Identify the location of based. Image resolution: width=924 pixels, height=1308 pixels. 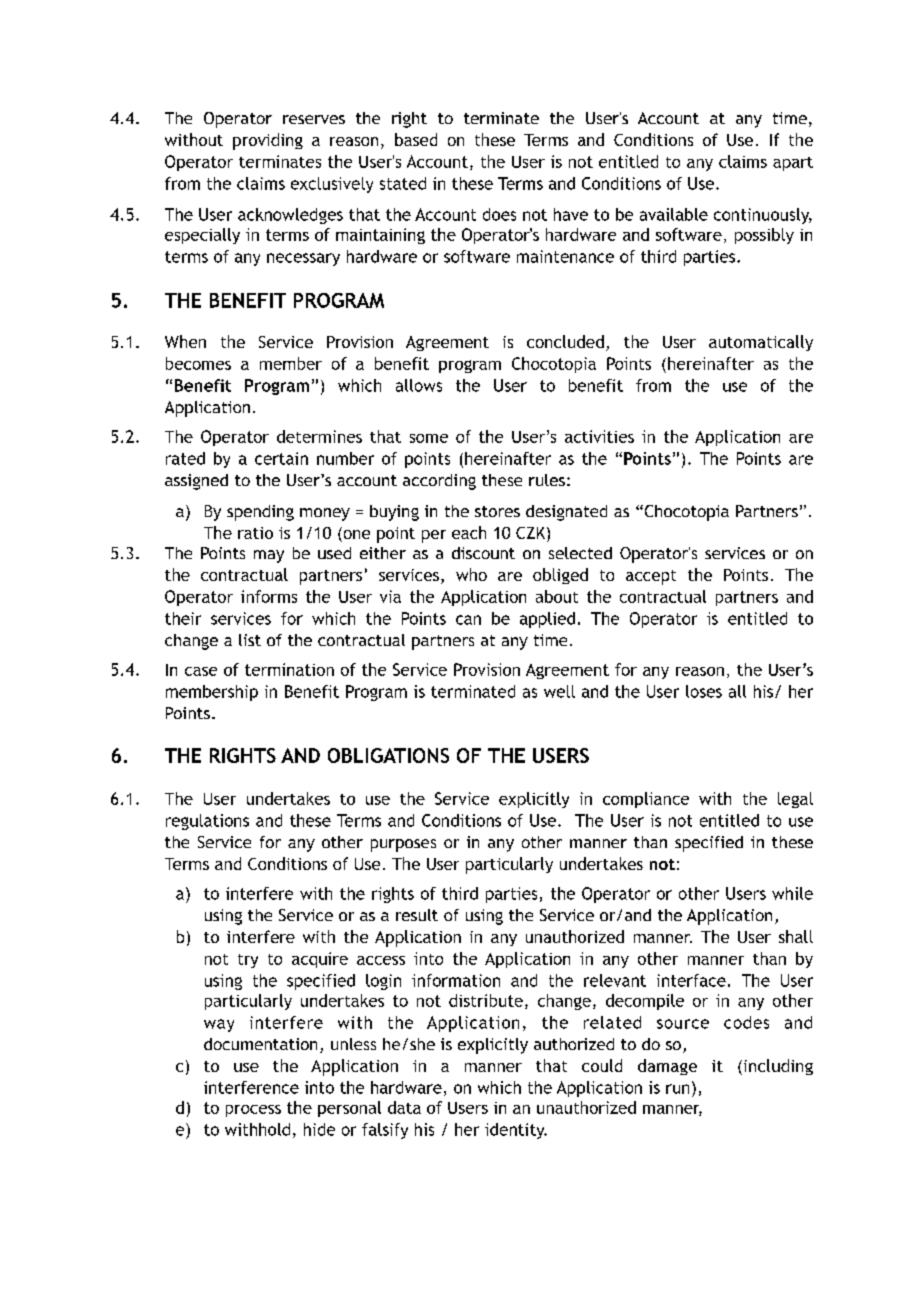
(416, 139).
